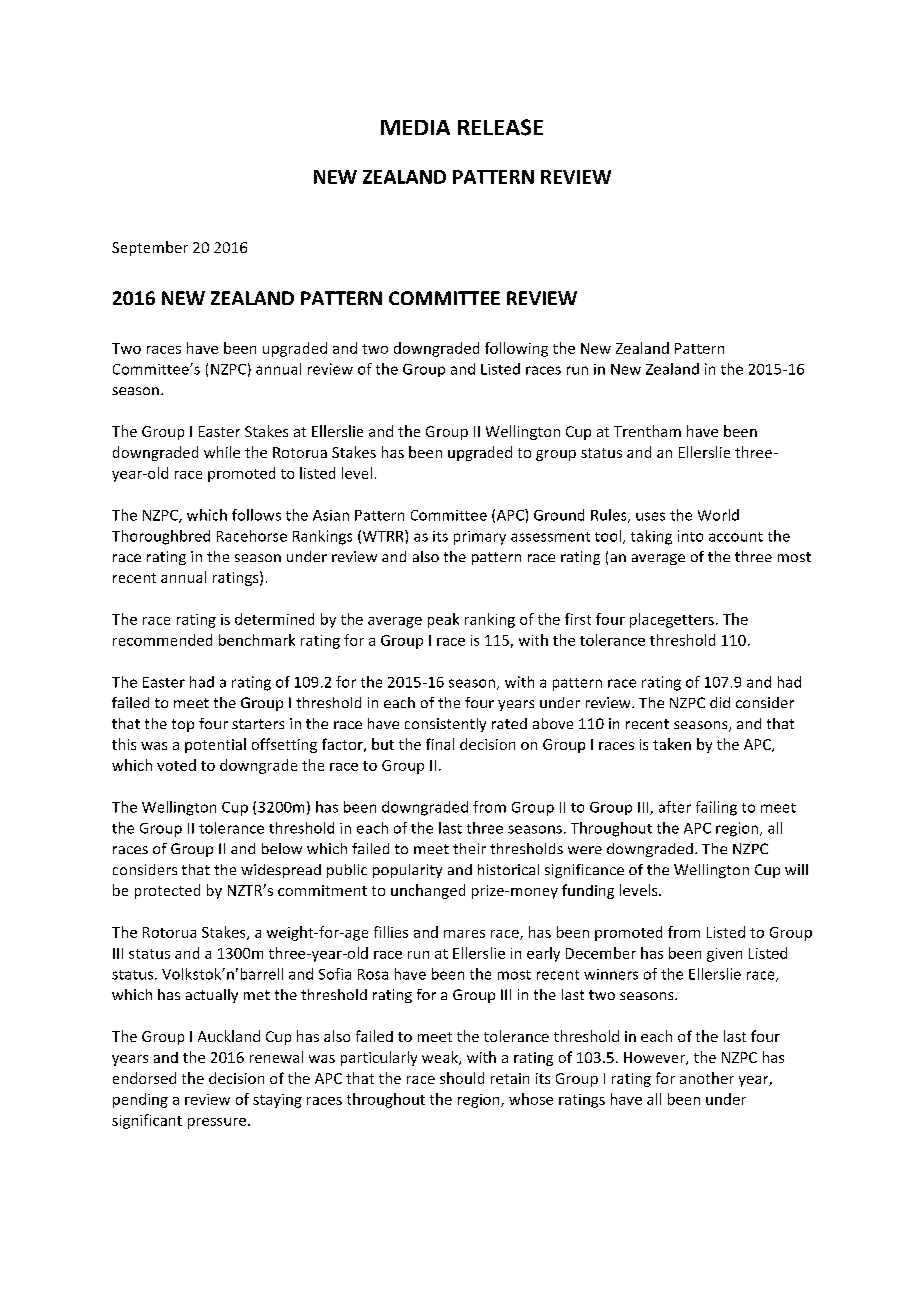 This screenshot has width=924, height=1308. Describe the element at coordinates (167, 891) in the screenshot. I see `protected` at that location.
